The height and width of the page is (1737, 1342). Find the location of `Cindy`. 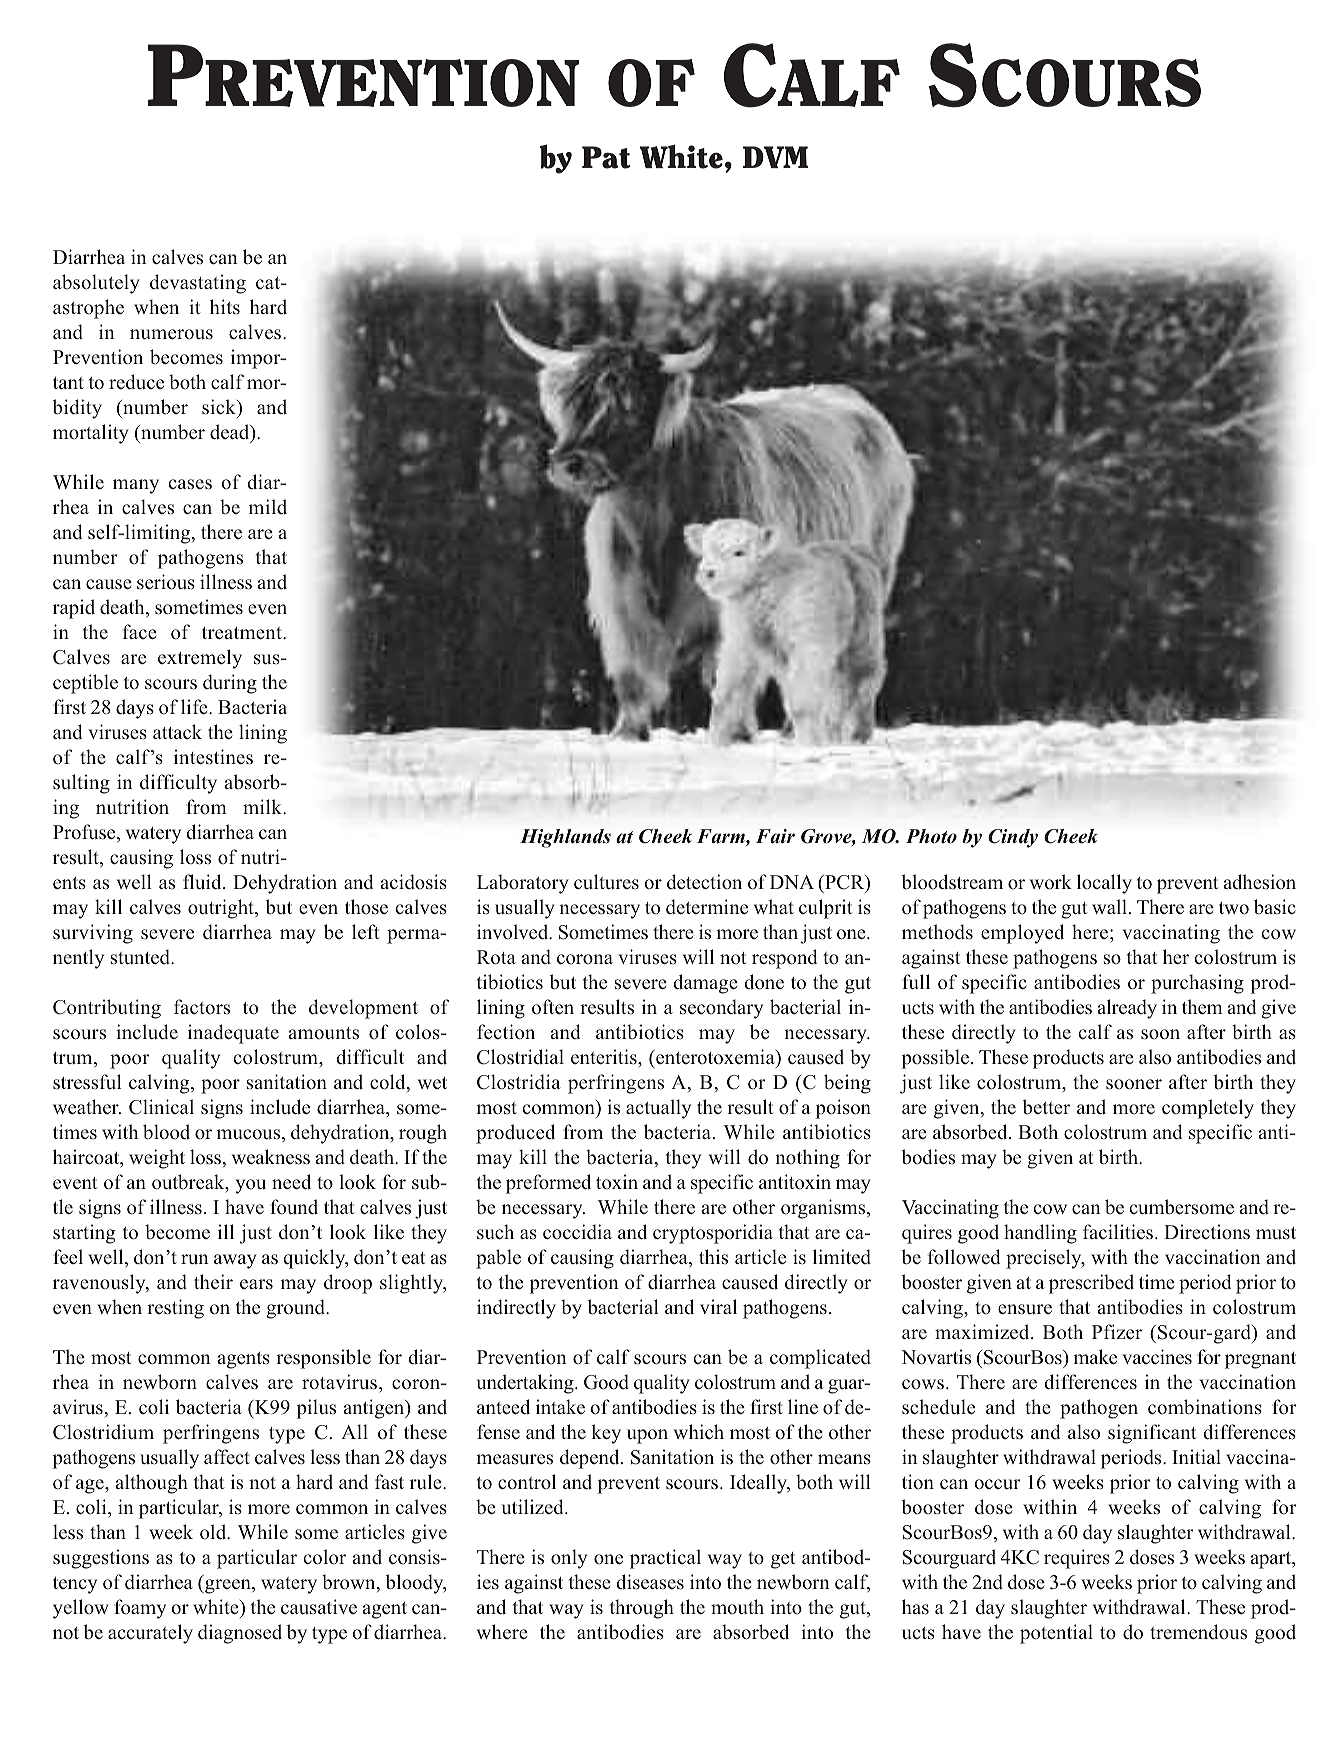

Cindy is located at coordinates (1013, 838).
